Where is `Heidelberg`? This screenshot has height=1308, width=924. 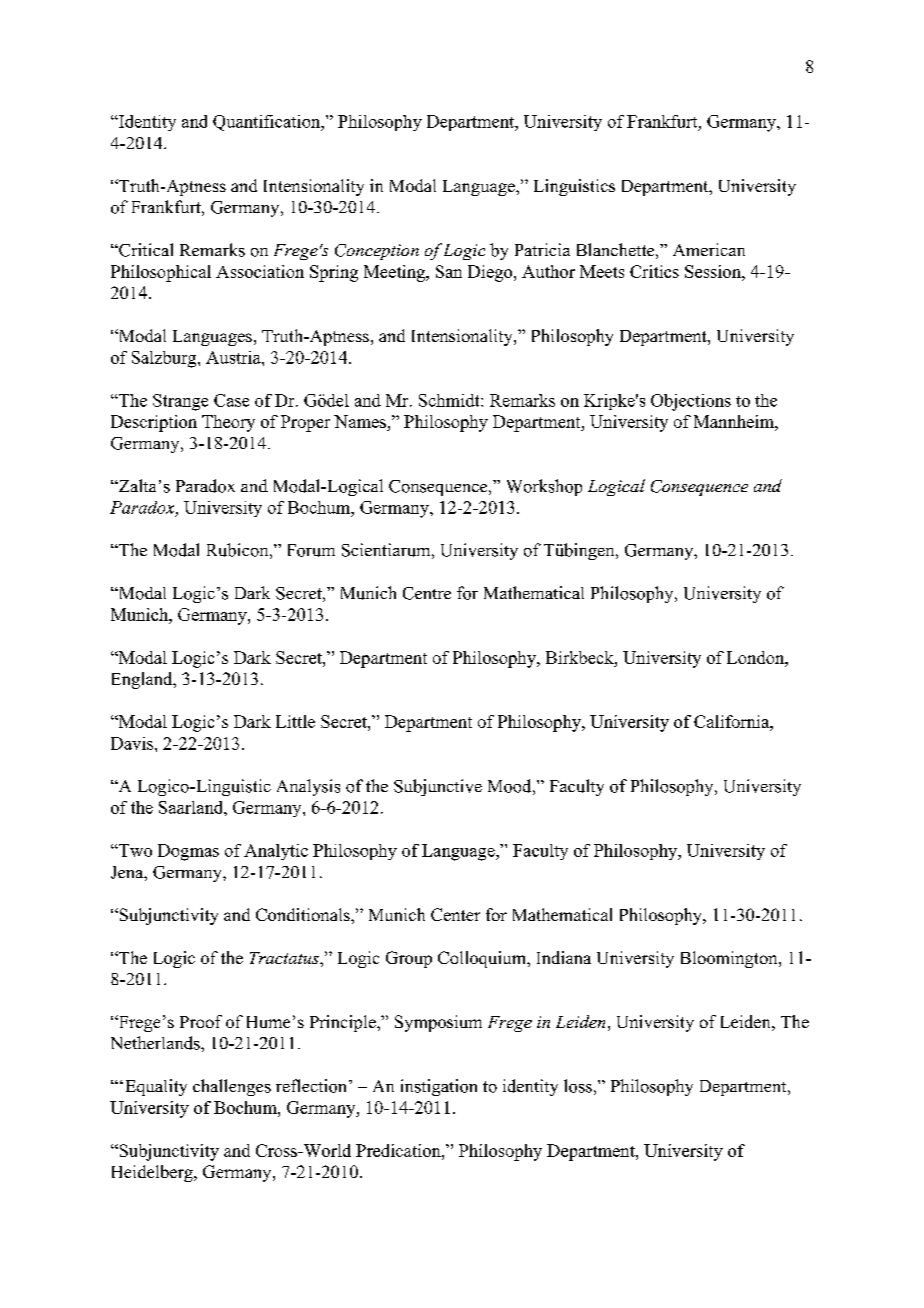 Heidelberg is located at coordinates (153, 1173).
